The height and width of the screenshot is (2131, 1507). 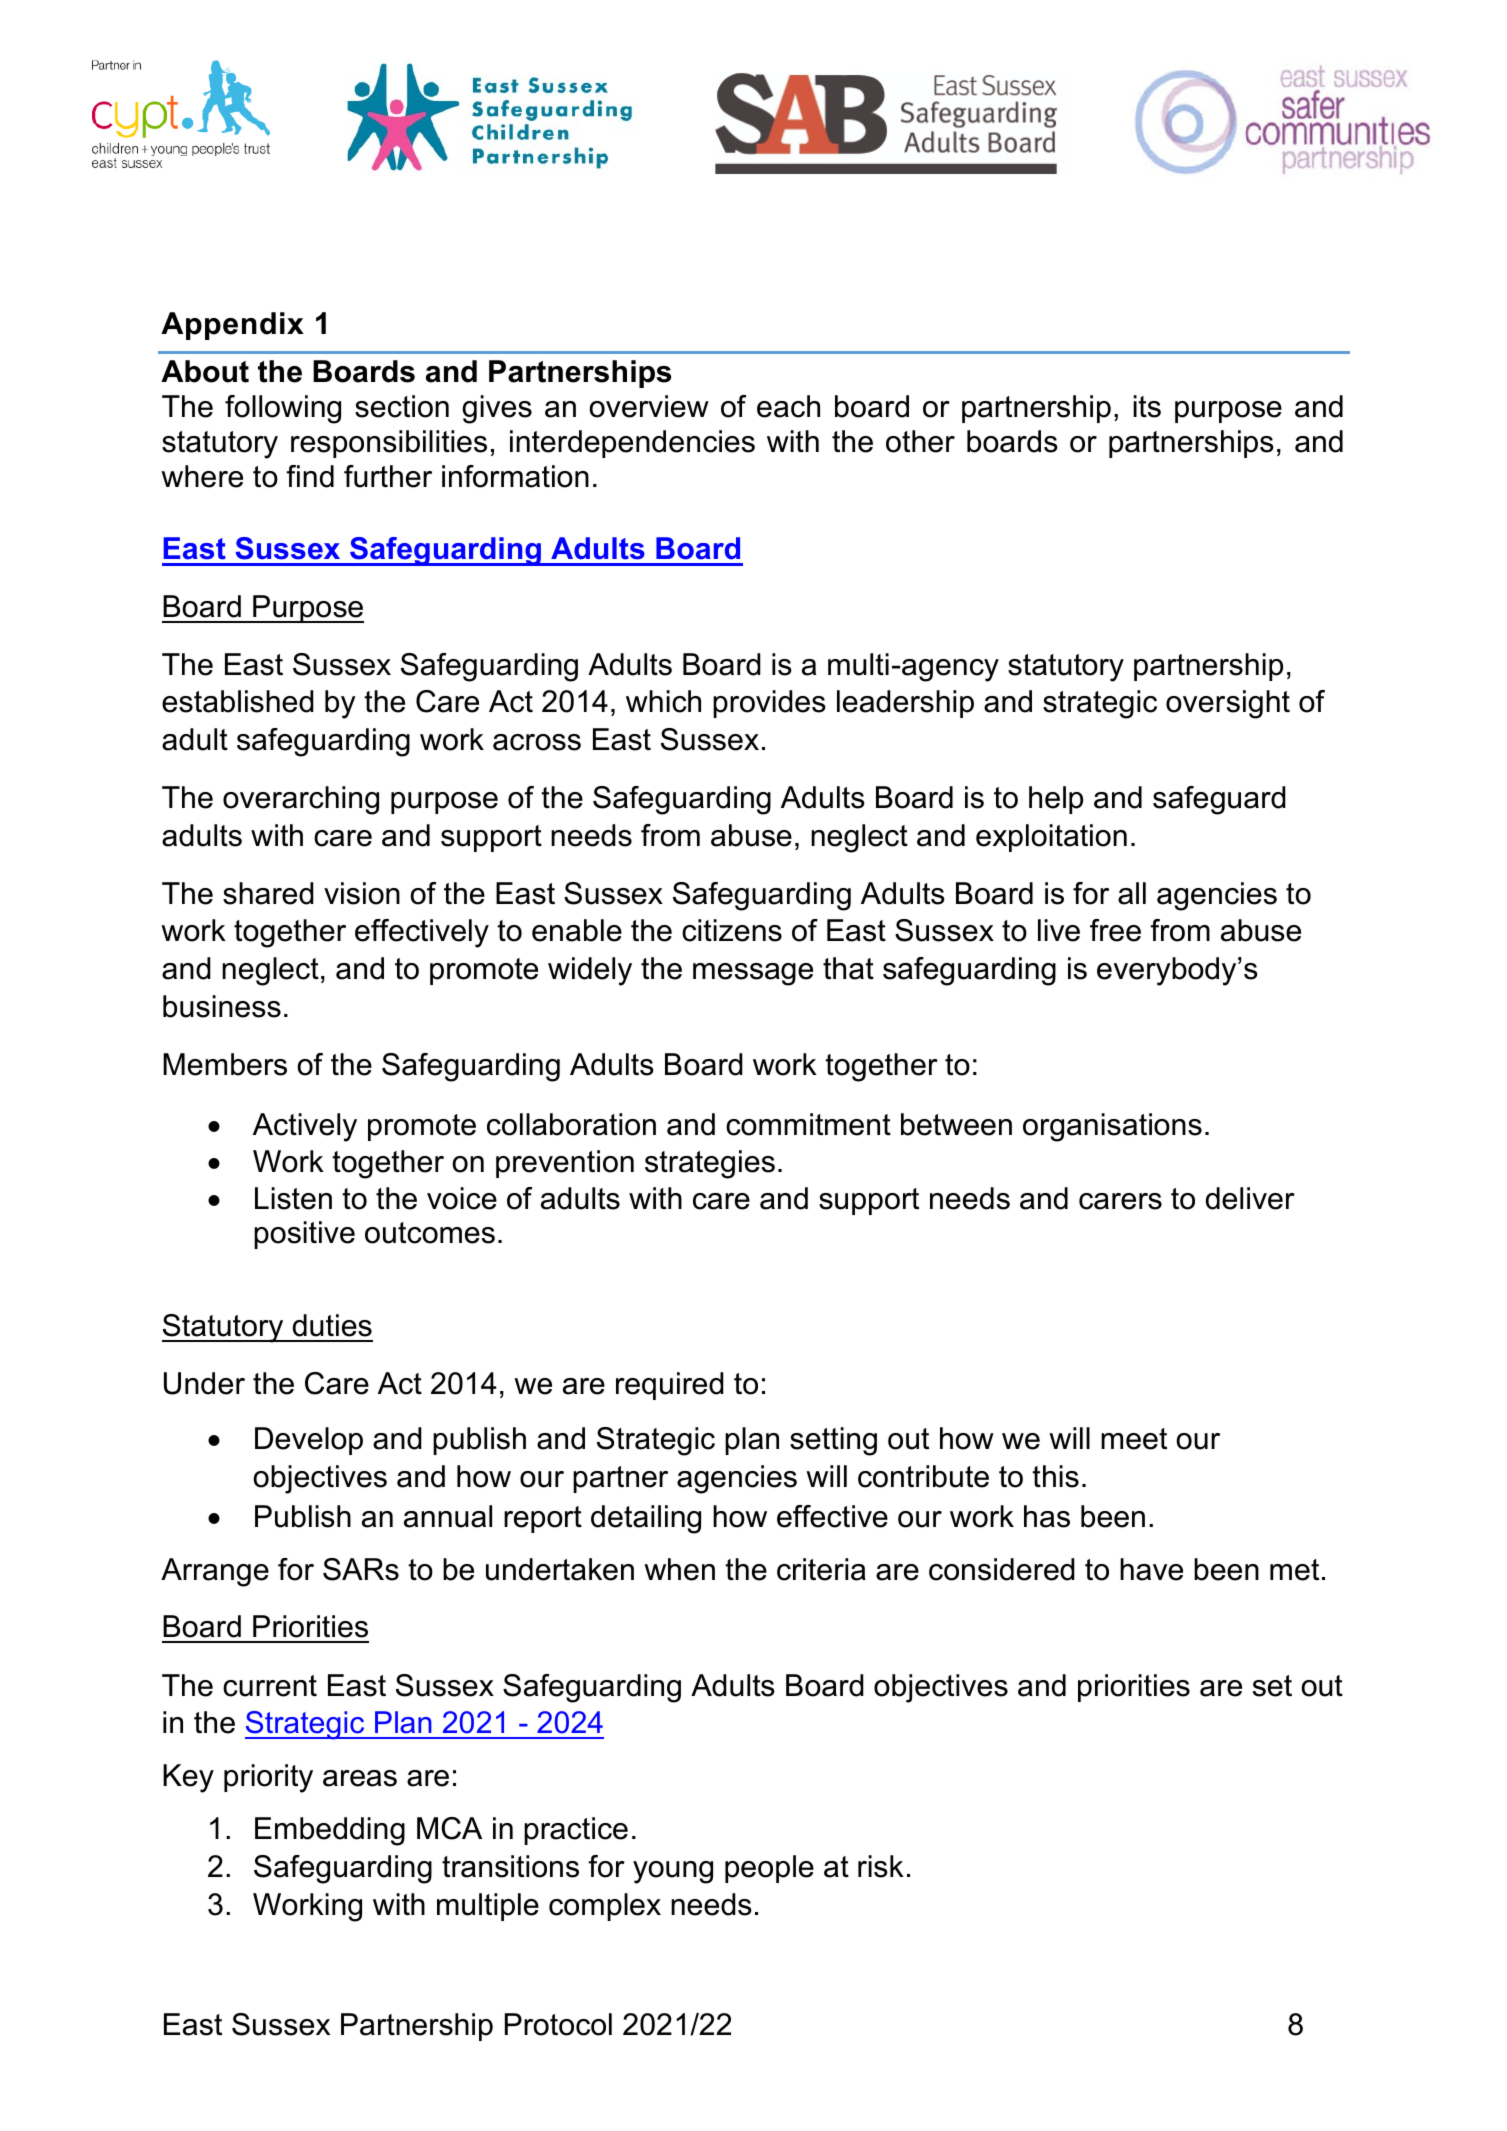 I want to click on strategies, so click(x=710, y=1164).
